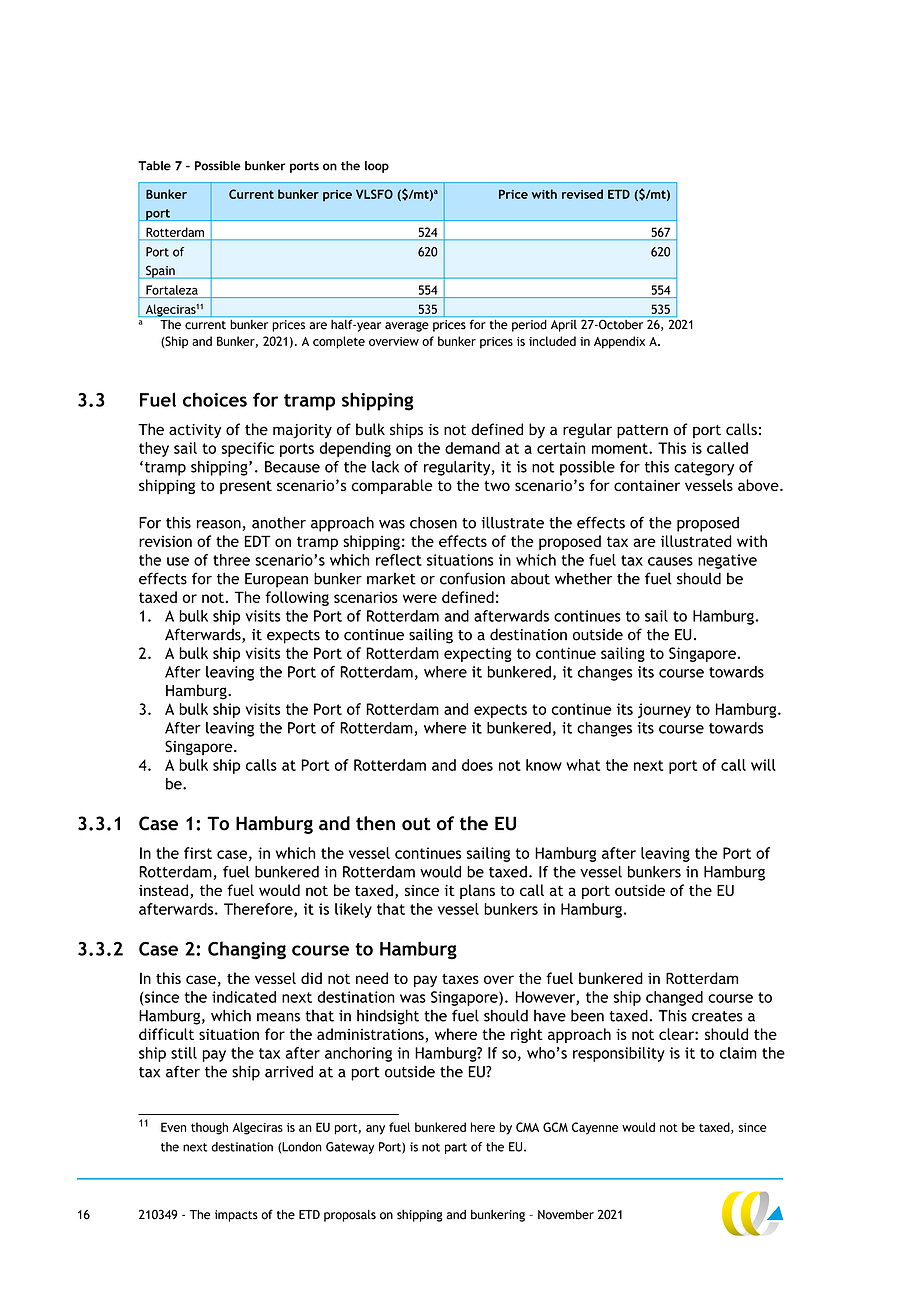 The width and height of the image is (924, 1308). I want to click on will, so click(763, 765).
